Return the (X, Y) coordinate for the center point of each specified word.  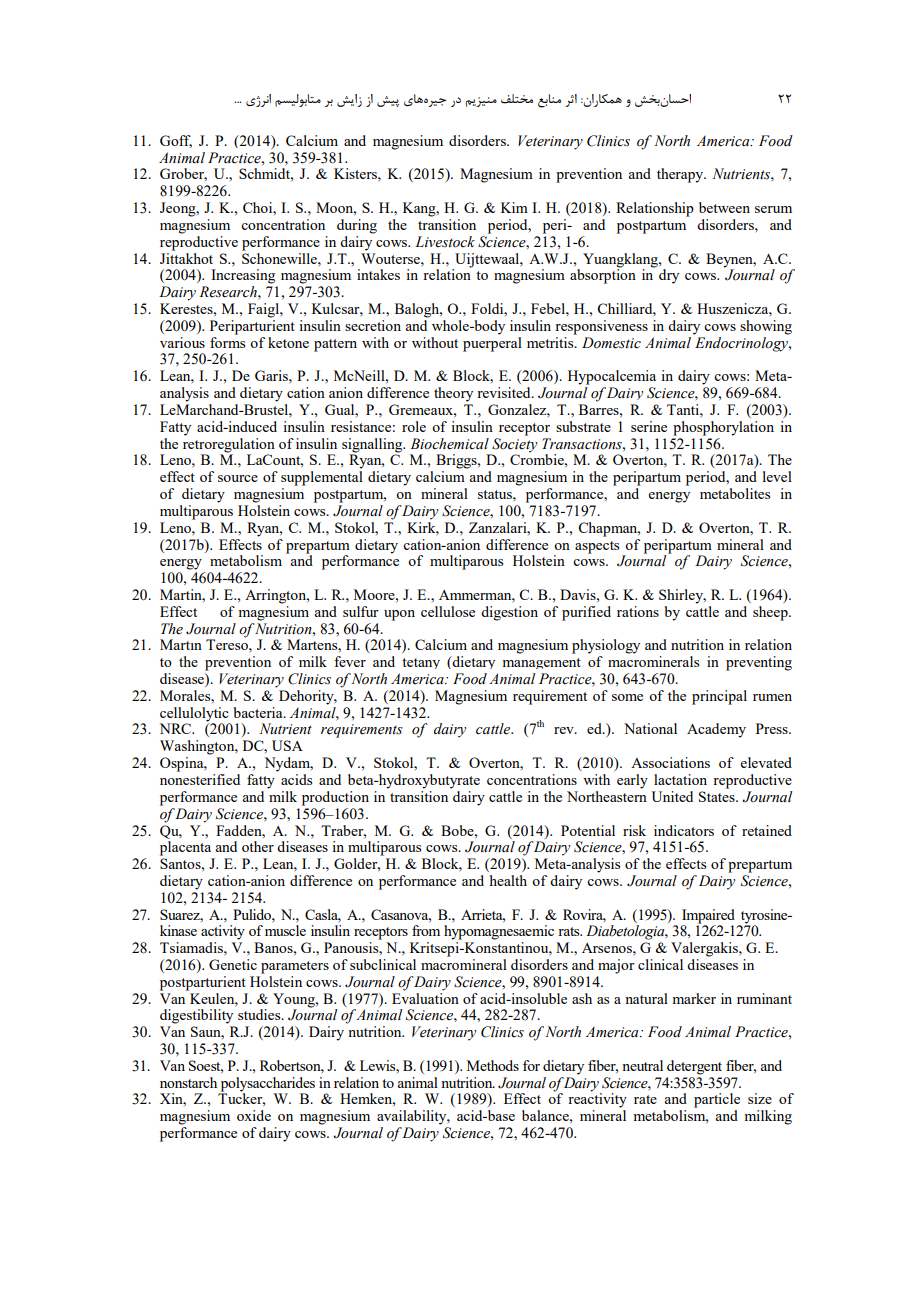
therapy (681, 175)
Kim (514, 207)
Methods (493, 1065)
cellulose (448, 611)
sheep (771, 613)
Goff (176, 141)
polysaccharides (267, 1085)
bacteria (259, 712)
